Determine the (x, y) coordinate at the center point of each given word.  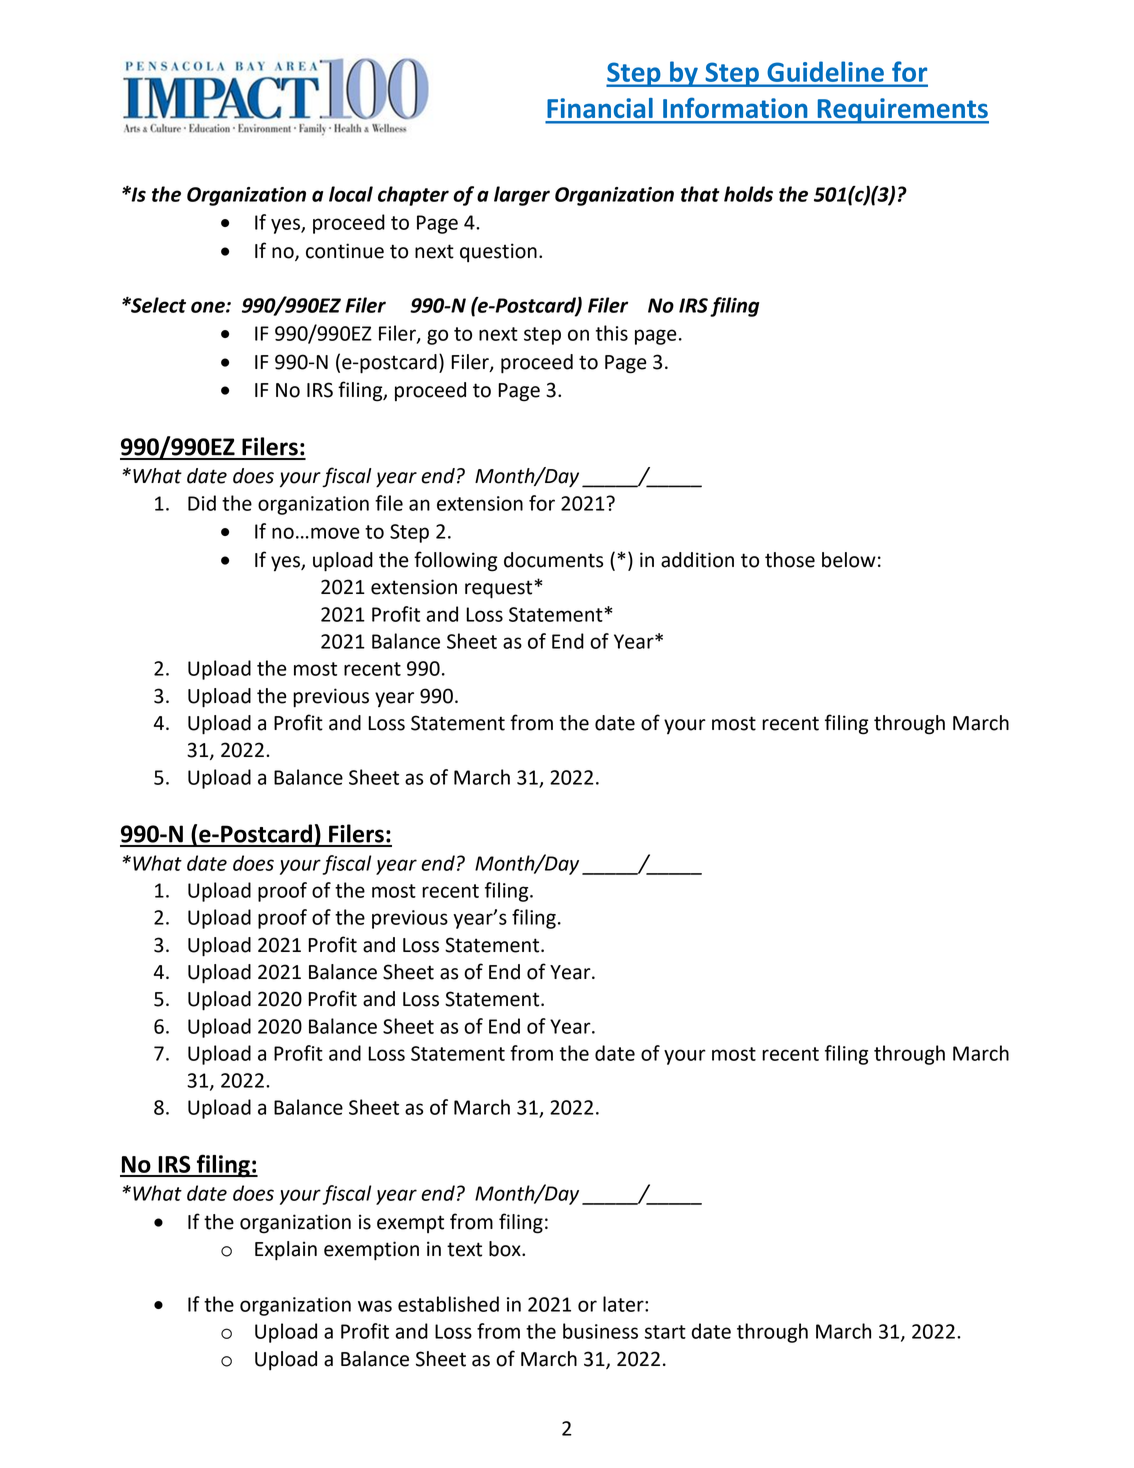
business (600, 1331)
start (665, 1332)
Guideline (826, 72)
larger (522, 196)
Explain (286, 1251)
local (351, 194)
